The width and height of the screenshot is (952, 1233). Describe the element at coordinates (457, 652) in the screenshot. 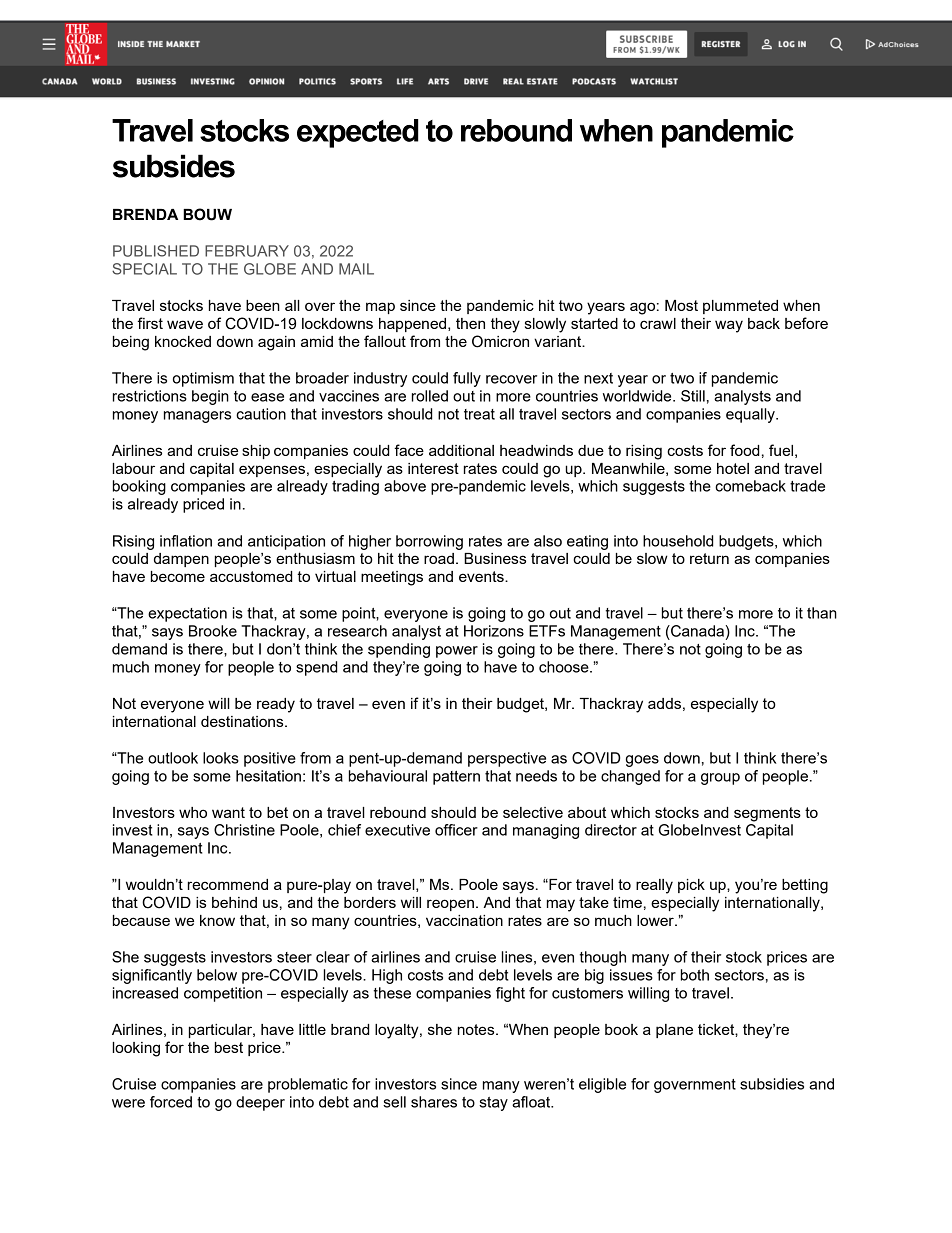

I see `power` at that location.
